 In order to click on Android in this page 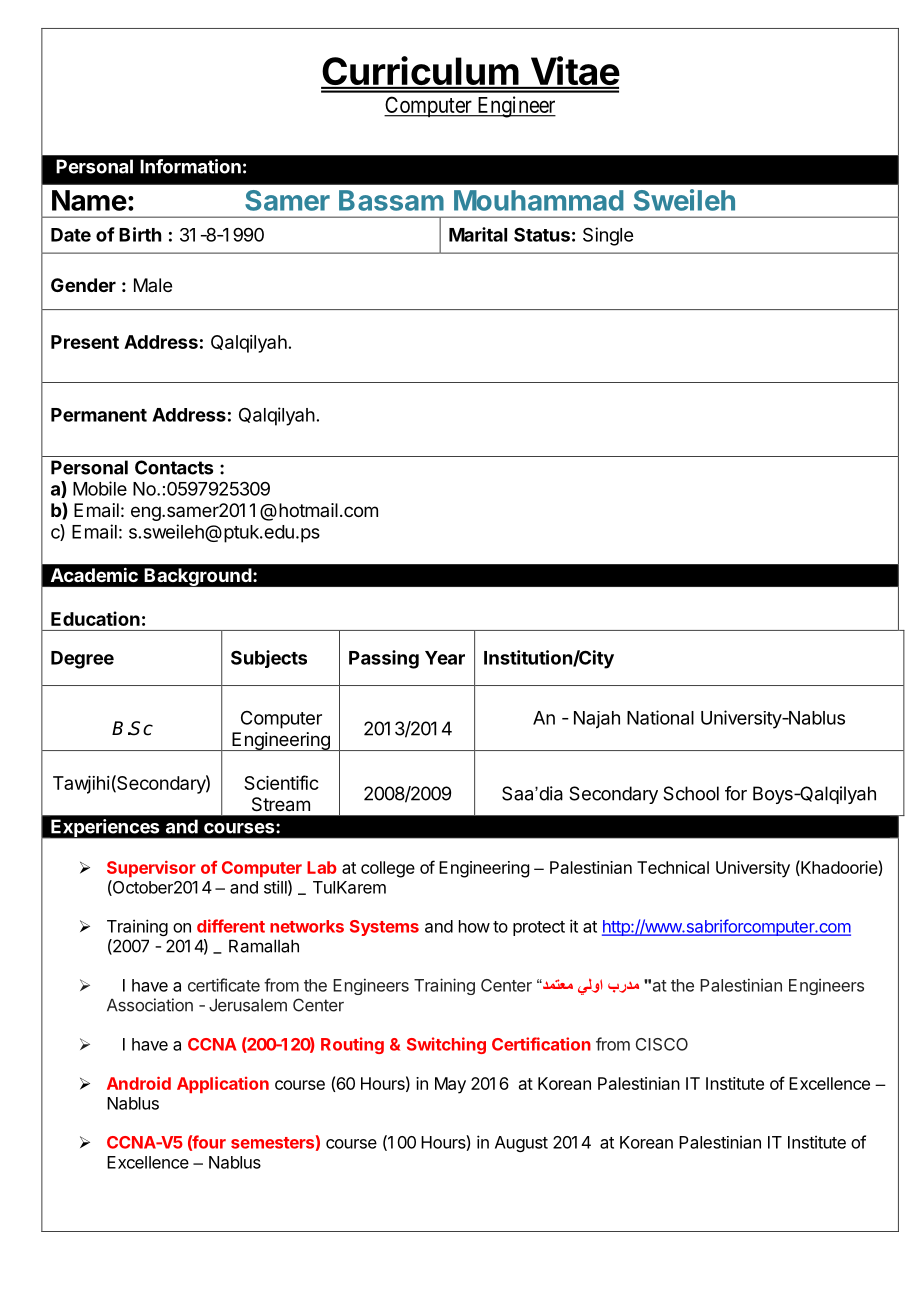, I will do `click(139, 1083)`.
